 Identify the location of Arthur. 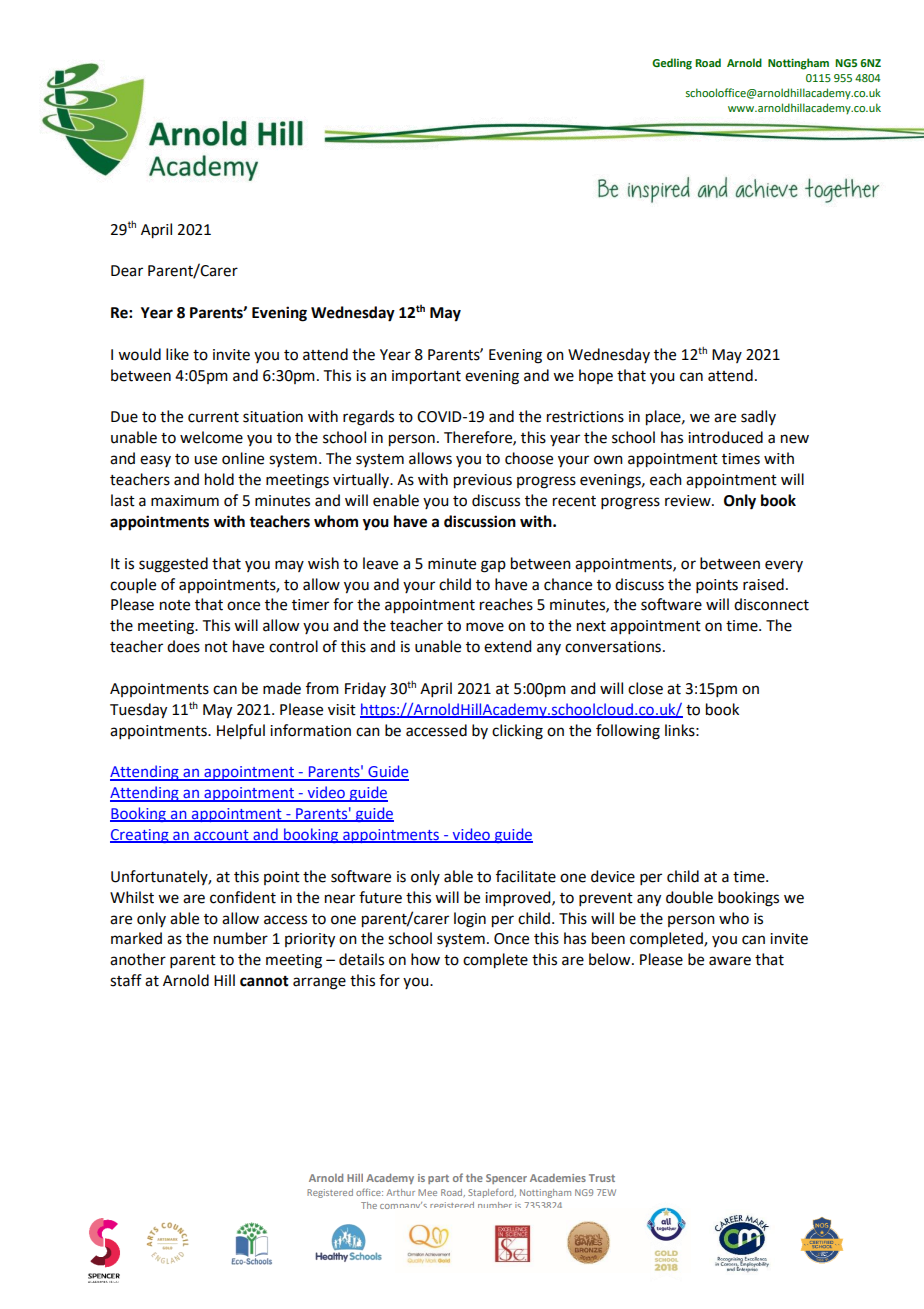
(400, 1192).
